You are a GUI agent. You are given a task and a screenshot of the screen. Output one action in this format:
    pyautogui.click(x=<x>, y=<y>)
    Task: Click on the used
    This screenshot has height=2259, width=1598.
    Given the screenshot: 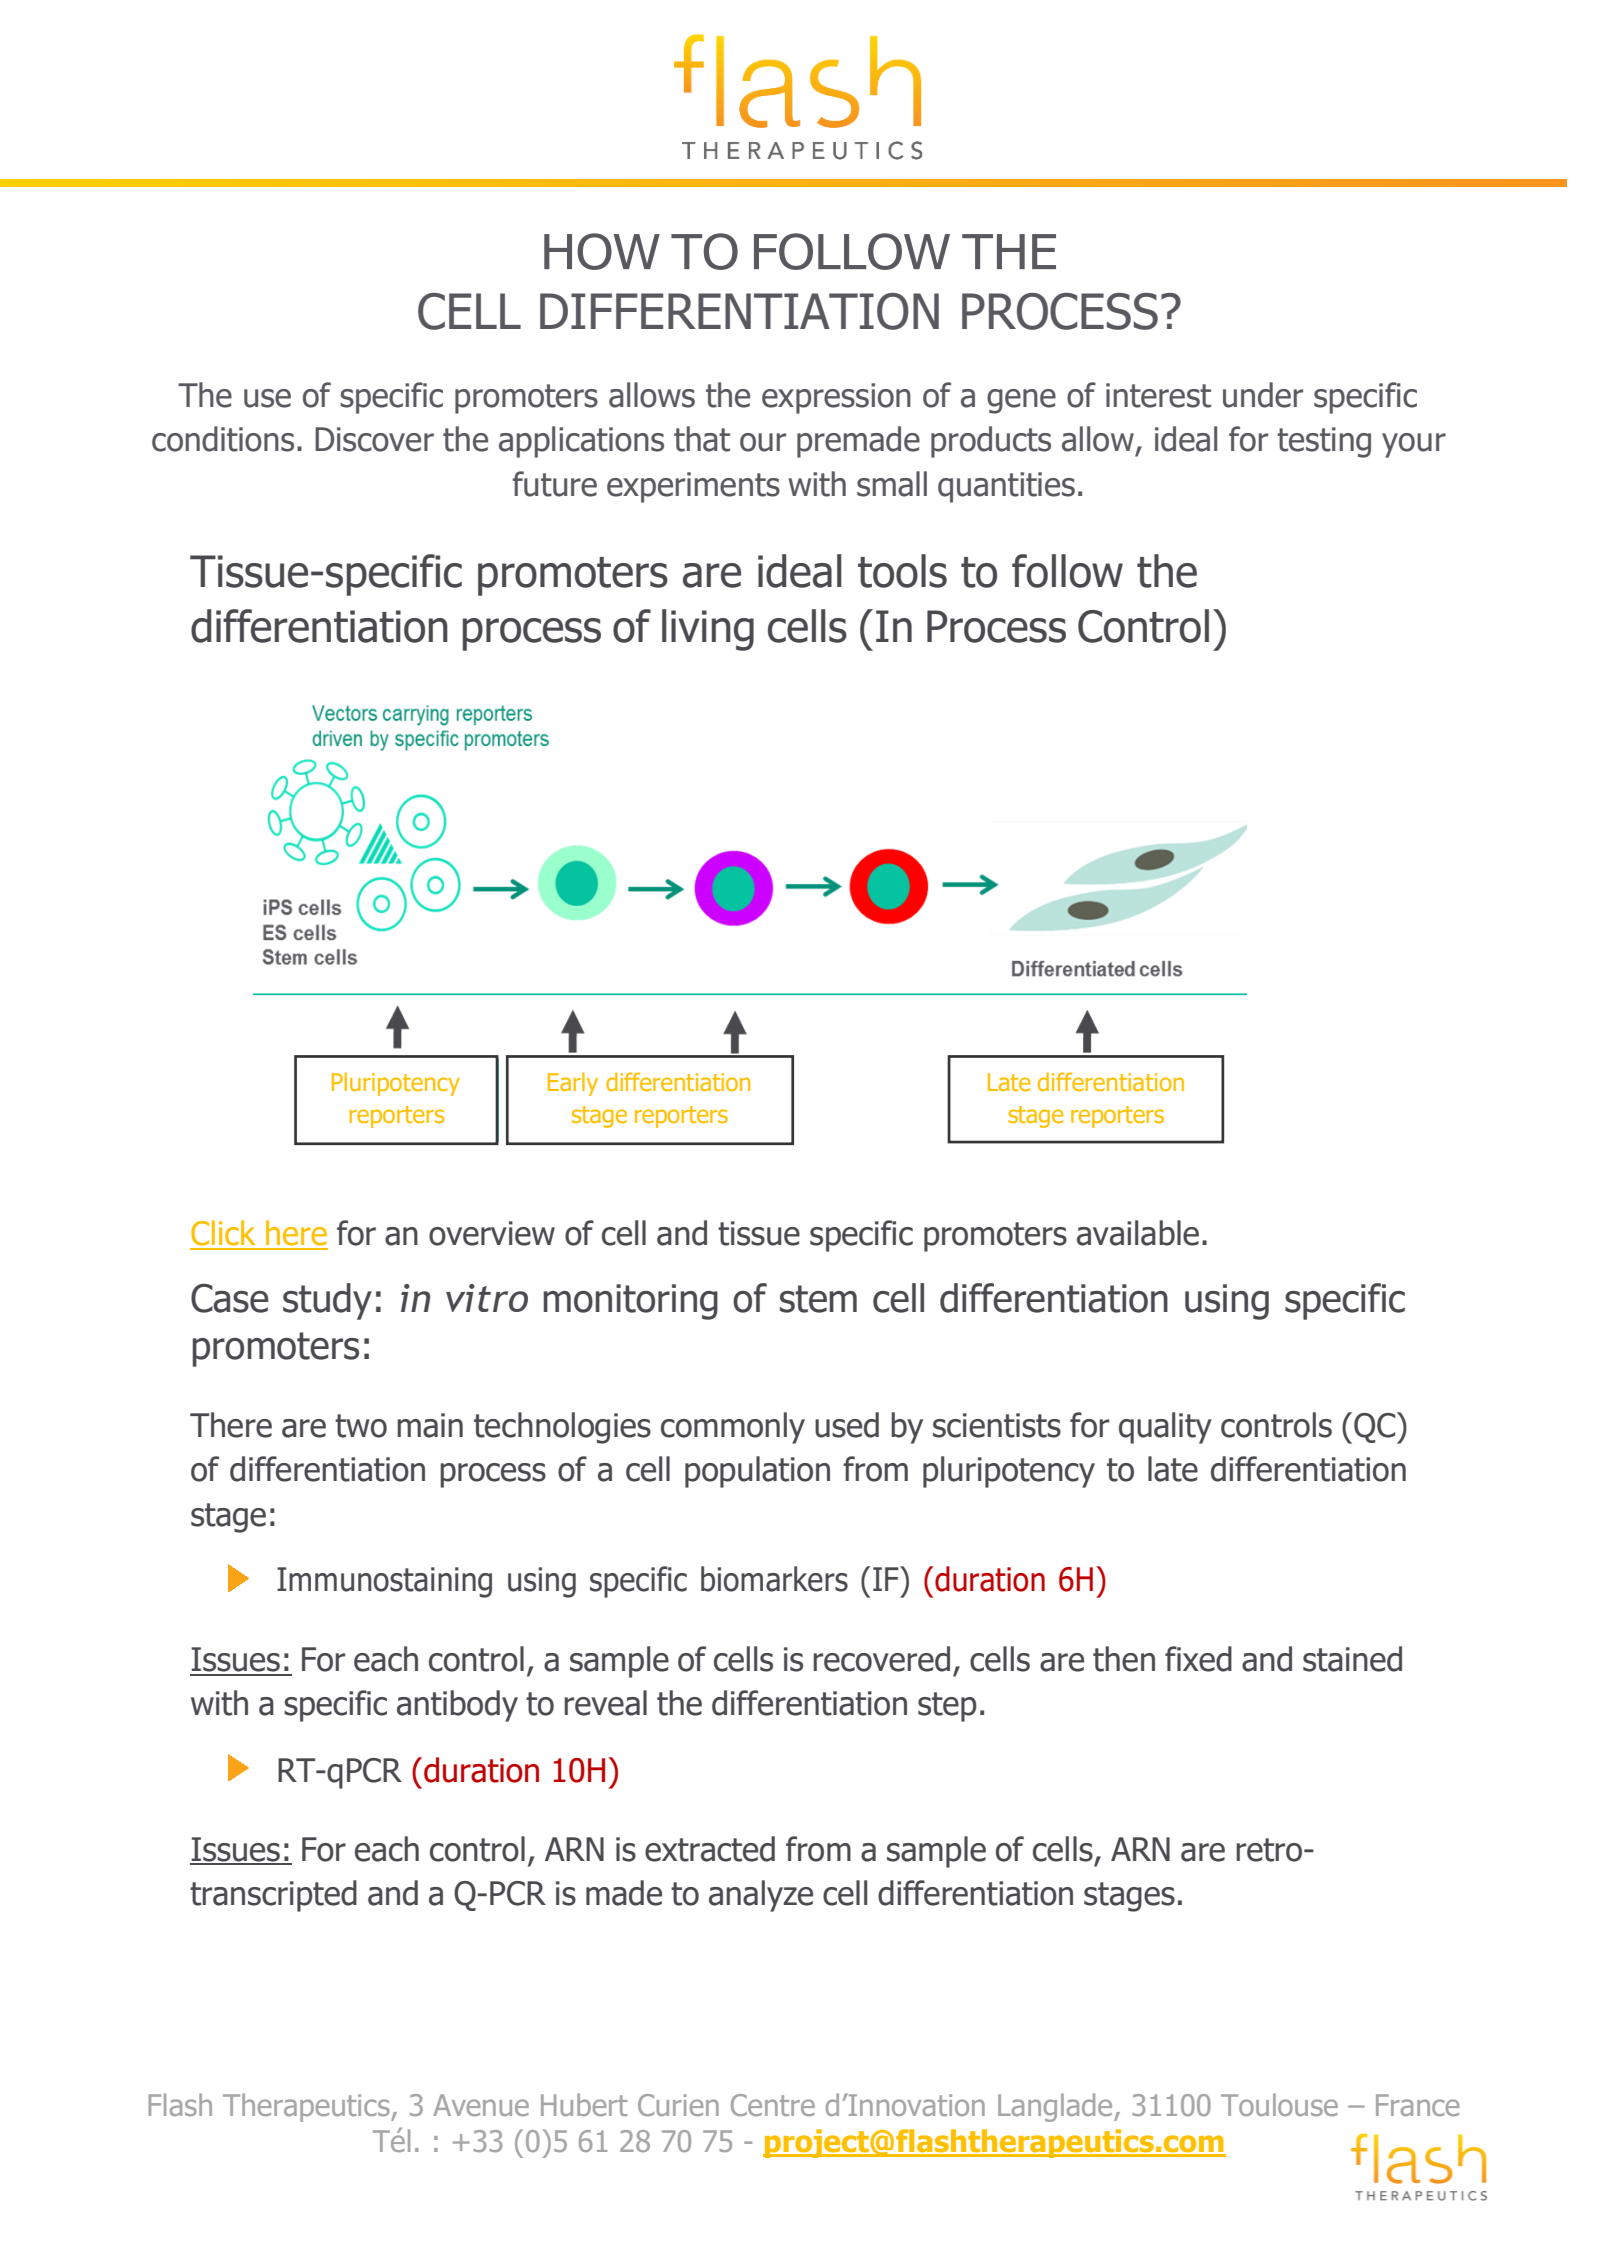 What is the action you would take?
    pyautogui.click(x=847, y=1425)
